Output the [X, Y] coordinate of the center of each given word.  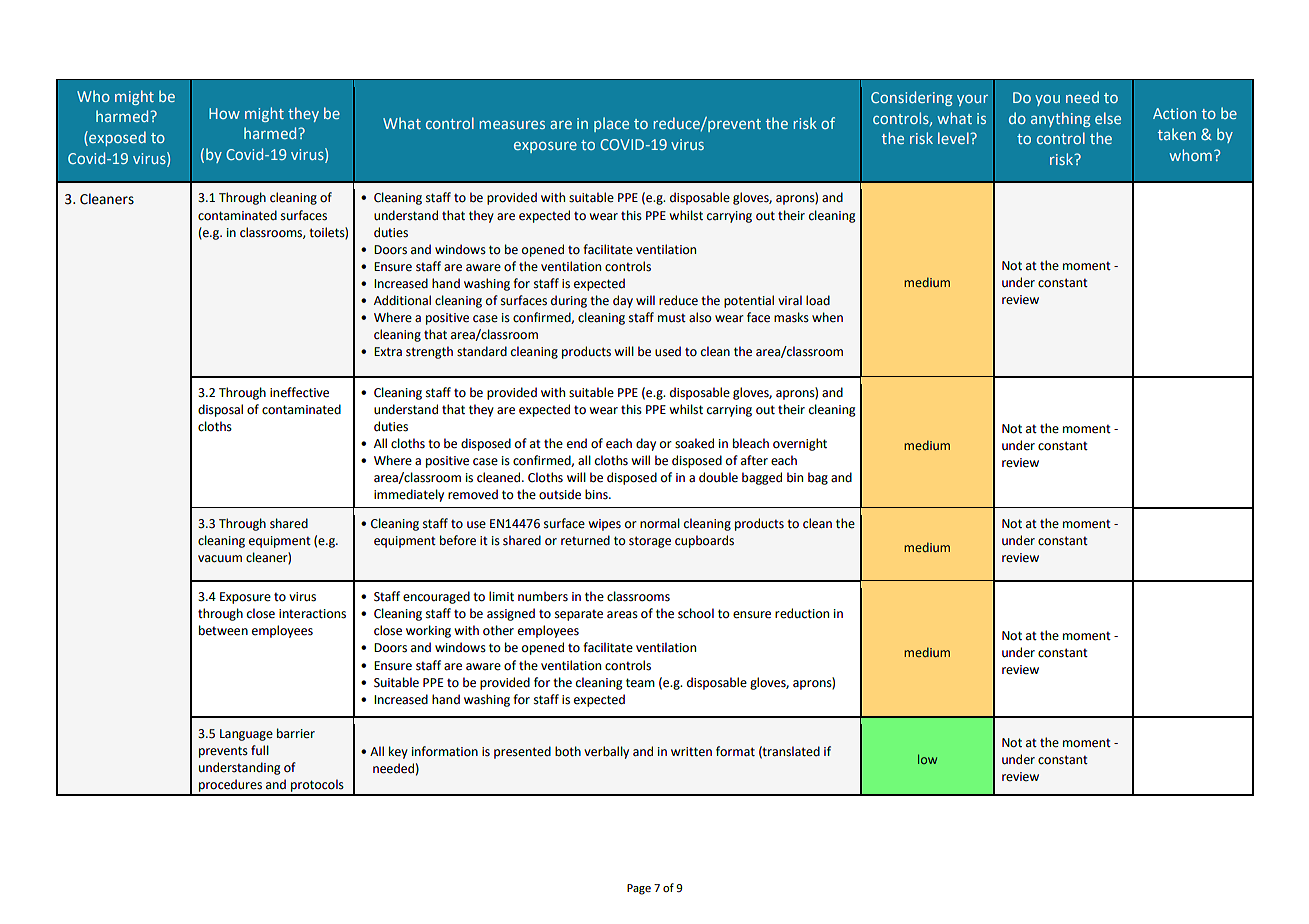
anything [1061, 119]
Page [639, 889]
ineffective [299, 392]
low [927, 759]
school [696, 613]
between [223, 630]
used [668, 351]
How [224, 113]
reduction [802, 613]
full [260, 750]
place [611, 124]
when [827, 317]
